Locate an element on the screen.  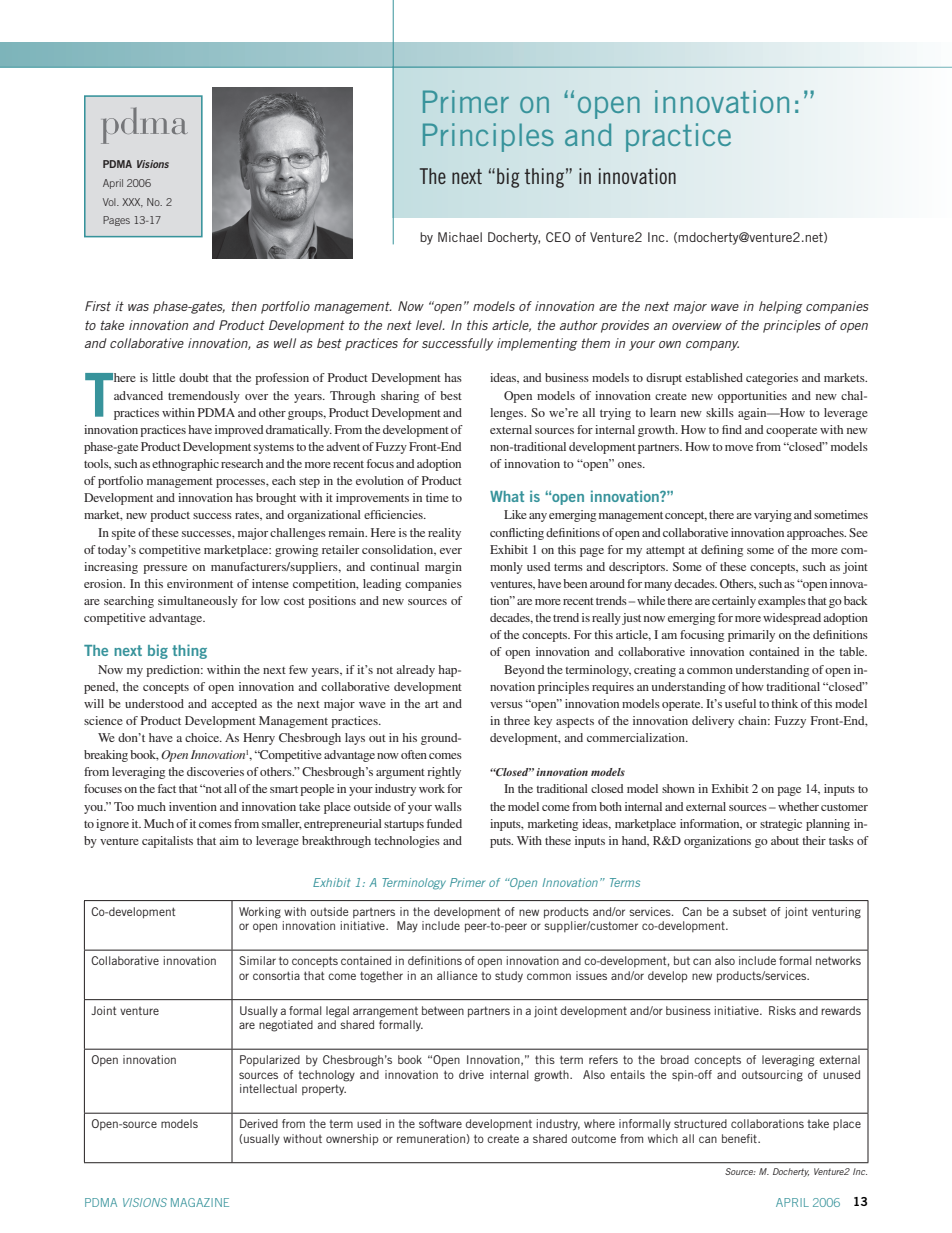
capitalists is located at coordinates (167, 842).
